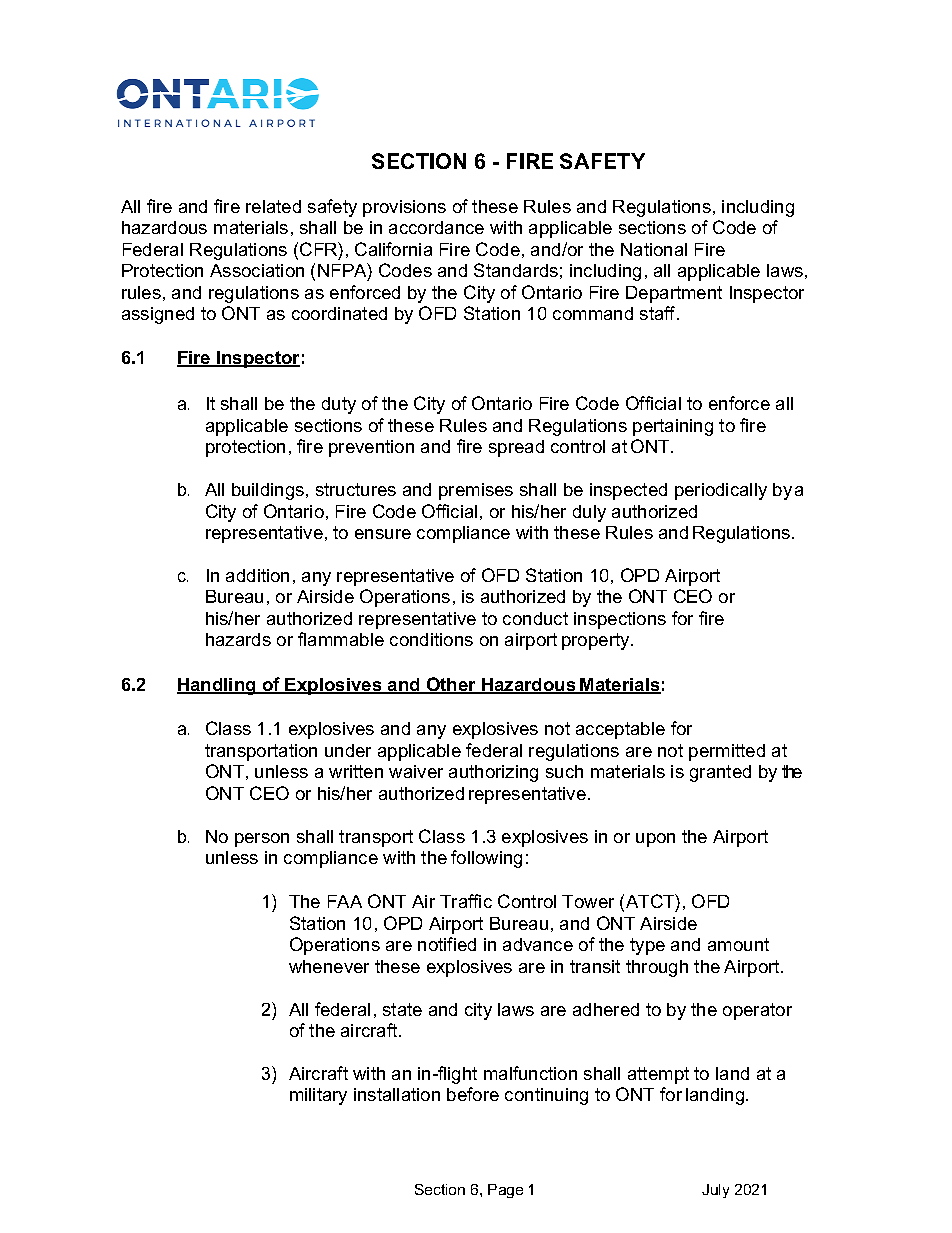 This screenshot has width=952, height=1233. I want to click on accordance, so click(436, 227).
